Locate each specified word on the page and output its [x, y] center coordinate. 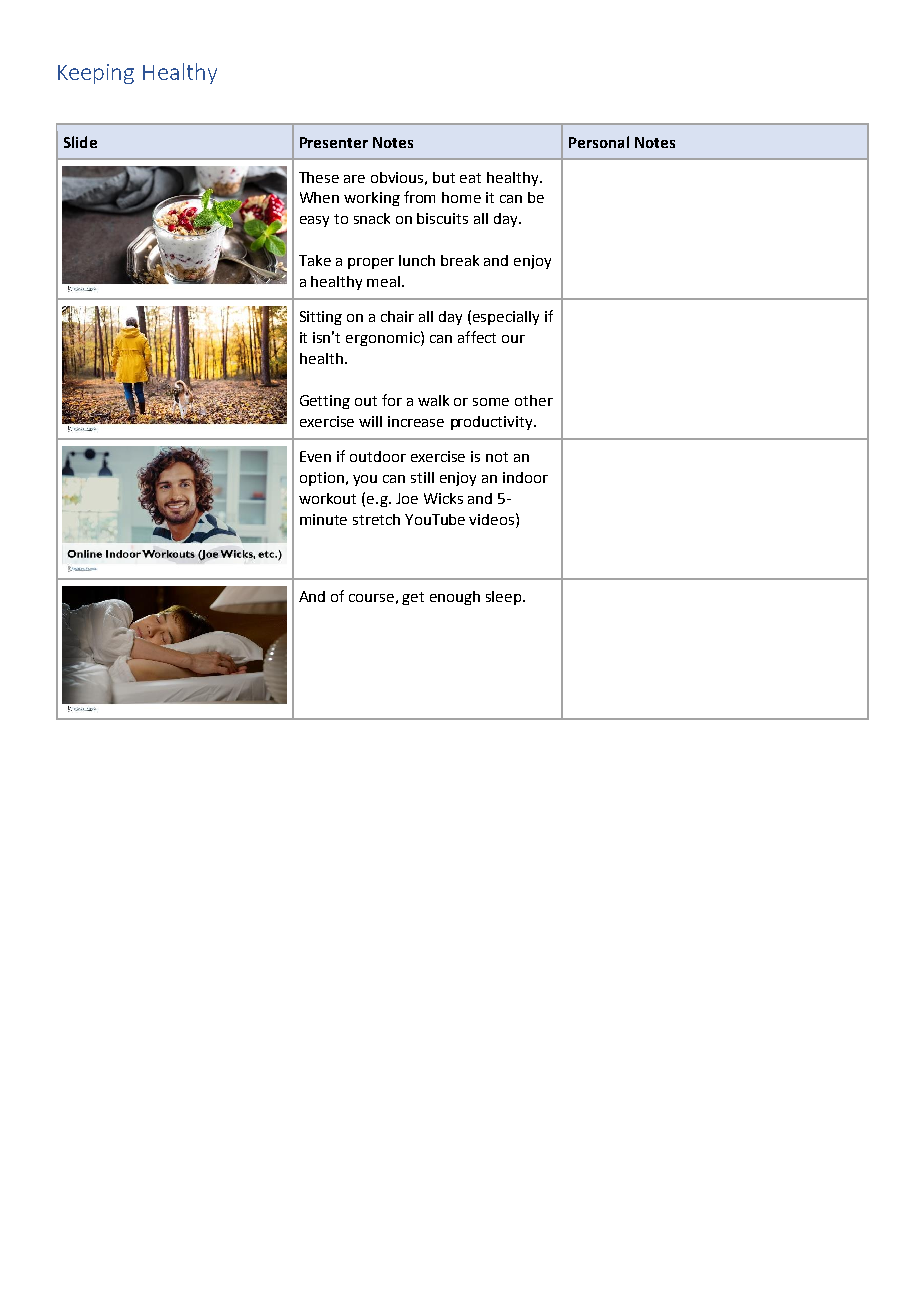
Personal [599, 142]
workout [327, 498]
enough [455, 598]
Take [315, 260]
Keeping [96, 74]
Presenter [334, 142]
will [370, 421]
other [534, 400]
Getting [325, 402]
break [460, 260]
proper [371, 263]
